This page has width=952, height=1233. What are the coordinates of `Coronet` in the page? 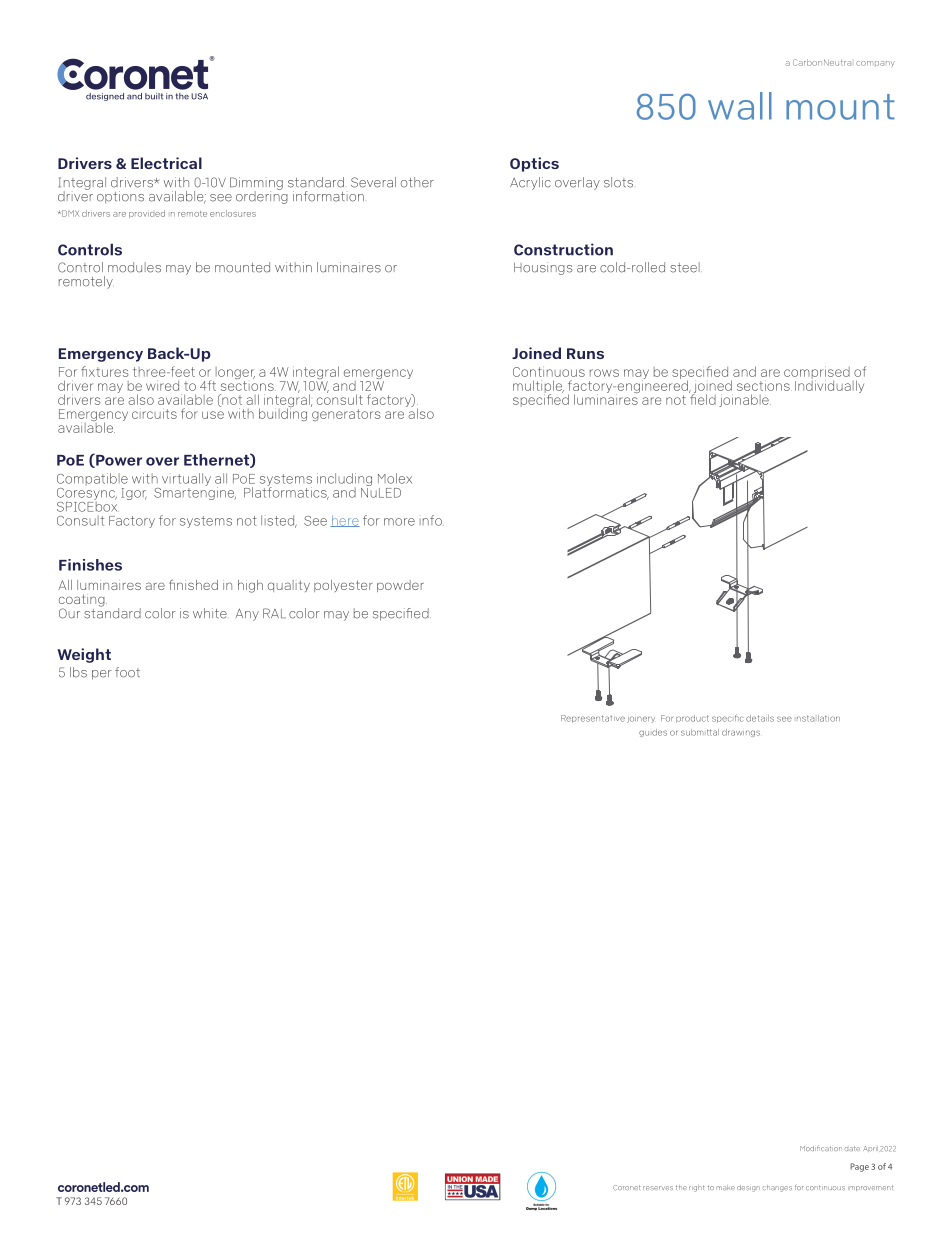 It's located at (626, 1187).
